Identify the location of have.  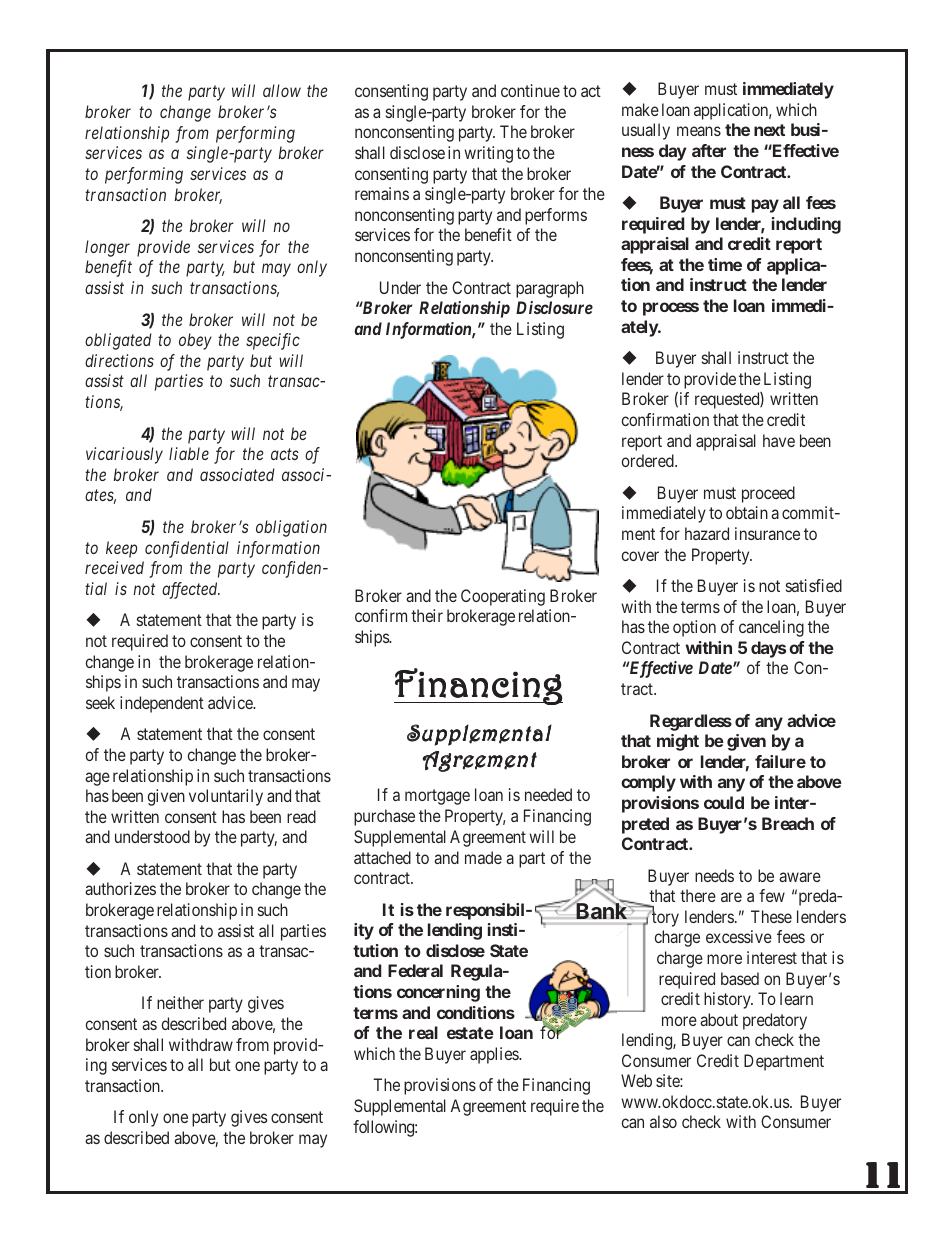
(779, 440).
